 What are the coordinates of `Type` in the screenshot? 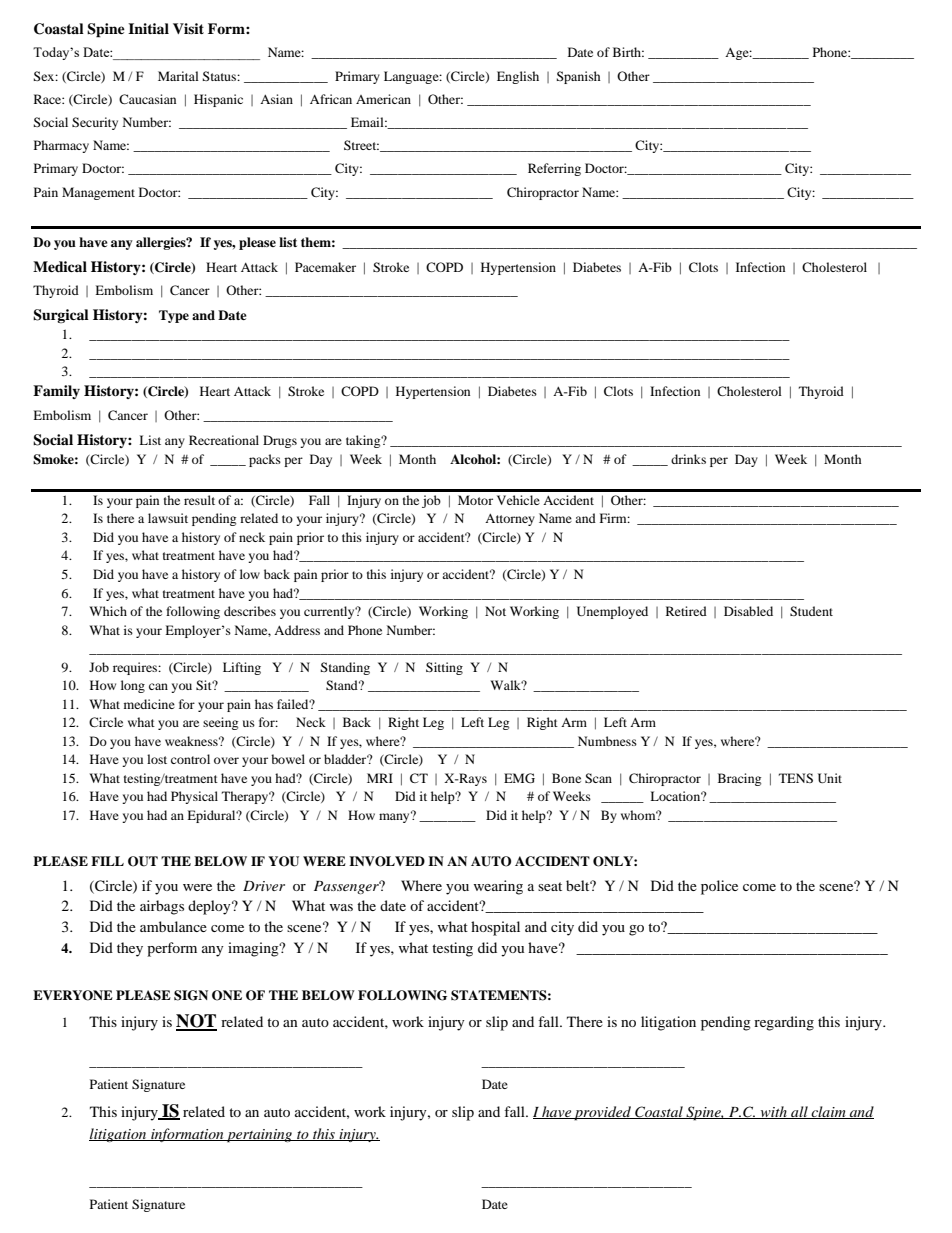 It's located at (174, 316).
